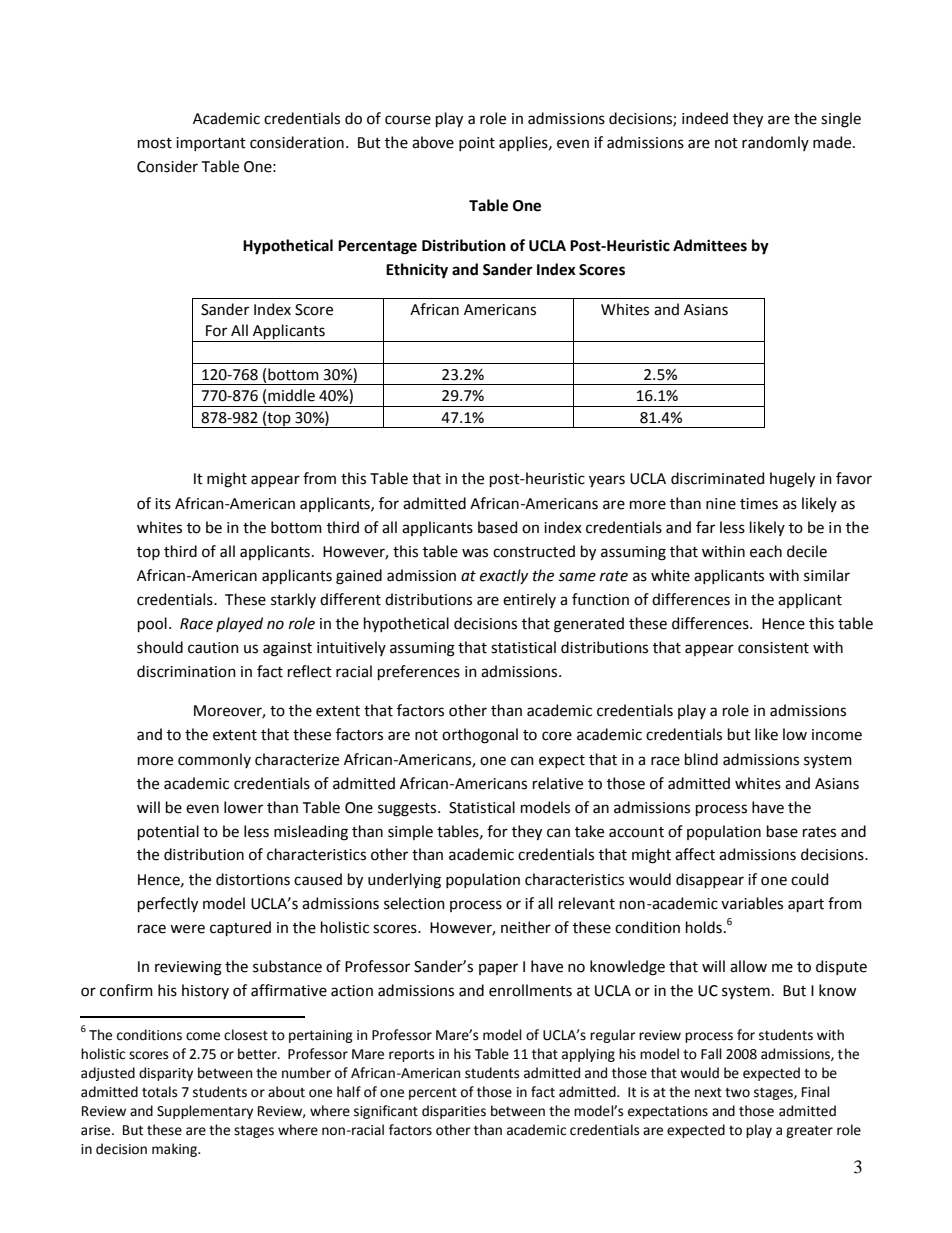 Image resolution: width=952 pixels, height=1233 pixels. Describe the element at coordinates (205, 1112) in the screenshot. I see `Supplementary` at that location.
